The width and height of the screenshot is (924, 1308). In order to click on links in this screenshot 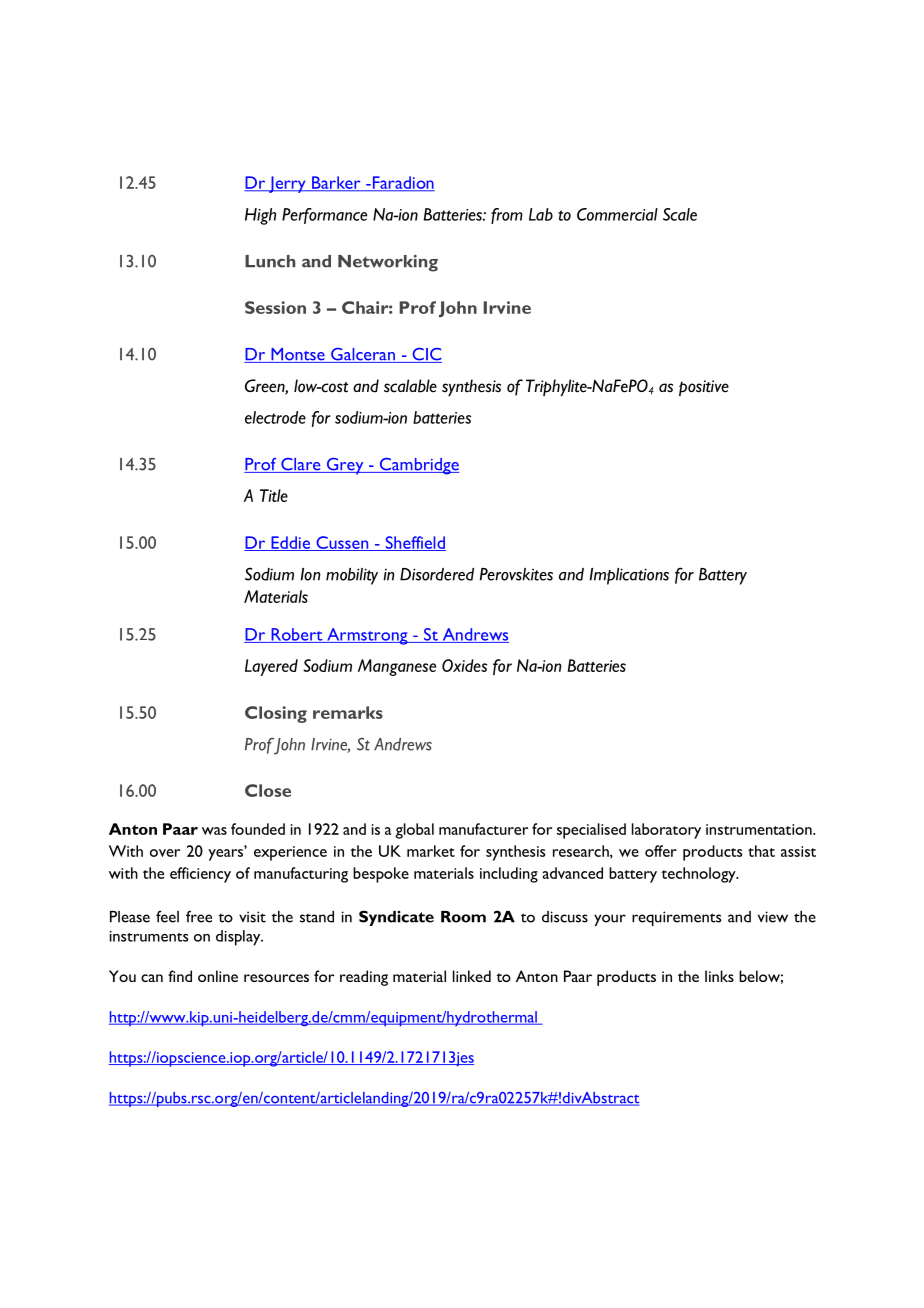, I will do `click(719, 976)`.
